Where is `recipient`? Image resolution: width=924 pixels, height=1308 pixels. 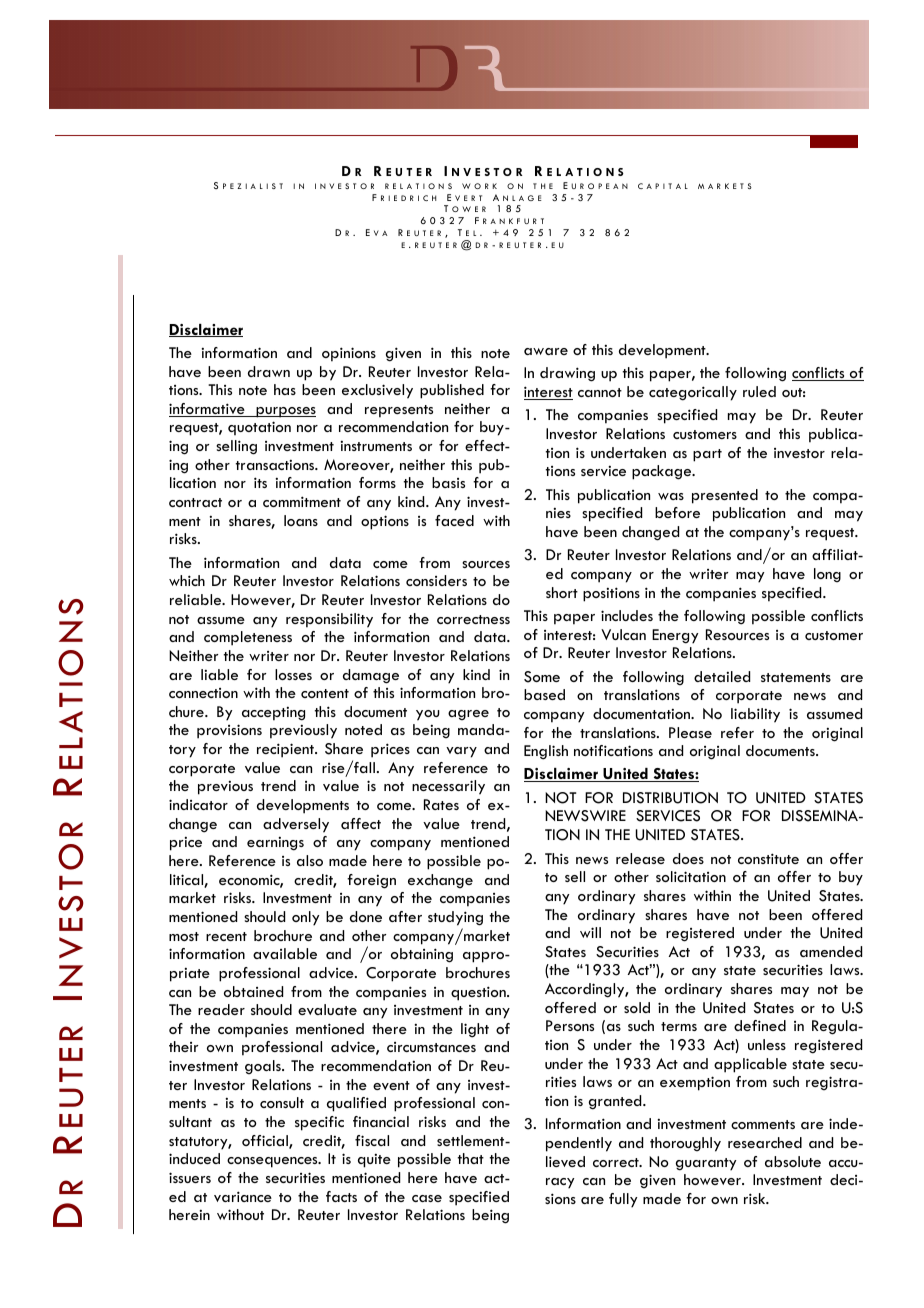
recipient is located at coordinates (286, 750).
